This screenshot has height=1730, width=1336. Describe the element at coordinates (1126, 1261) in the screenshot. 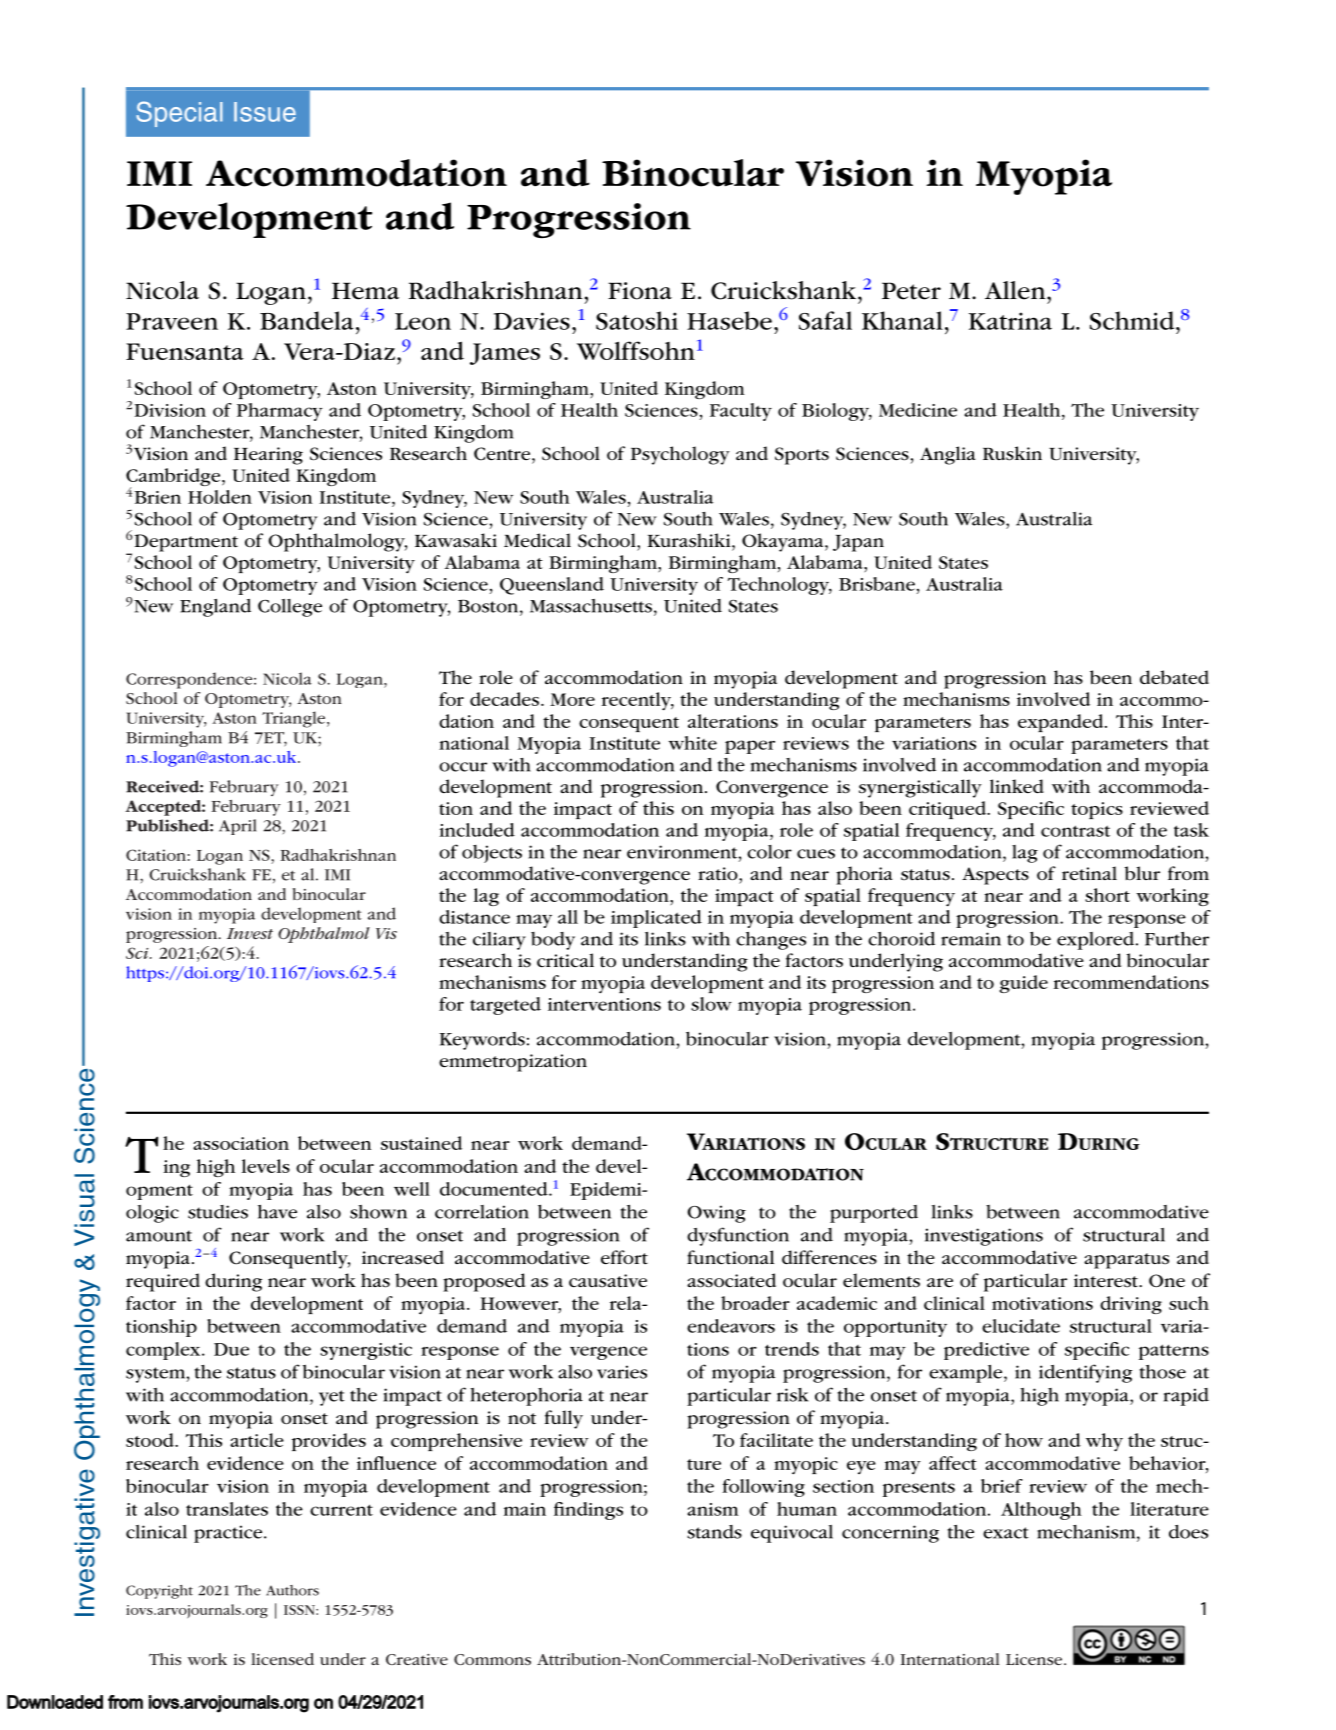

I see `apparatus` at that location.
